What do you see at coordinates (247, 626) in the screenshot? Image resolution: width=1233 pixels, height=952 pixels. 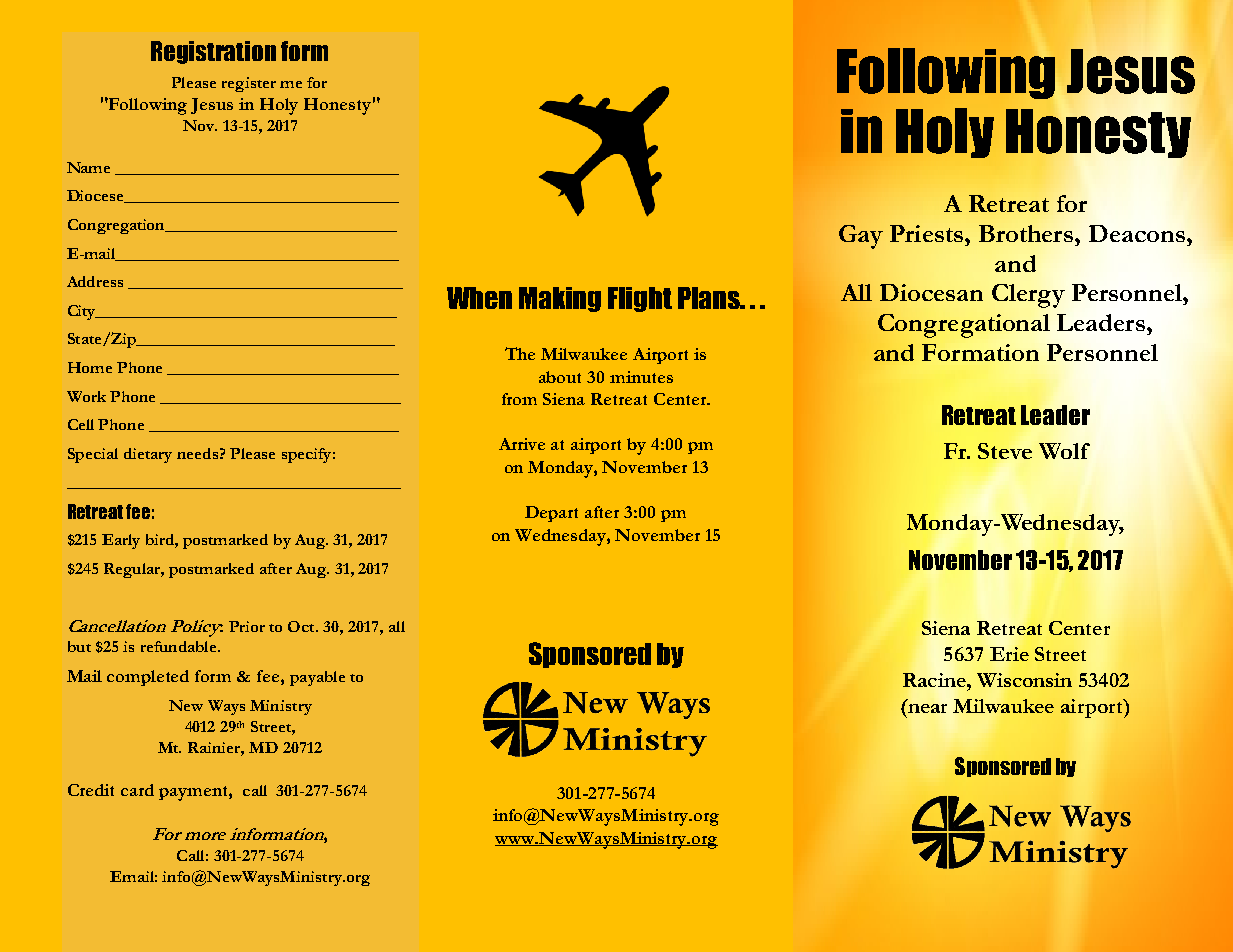 I see `Prior` at bounding box center [247, 626].
